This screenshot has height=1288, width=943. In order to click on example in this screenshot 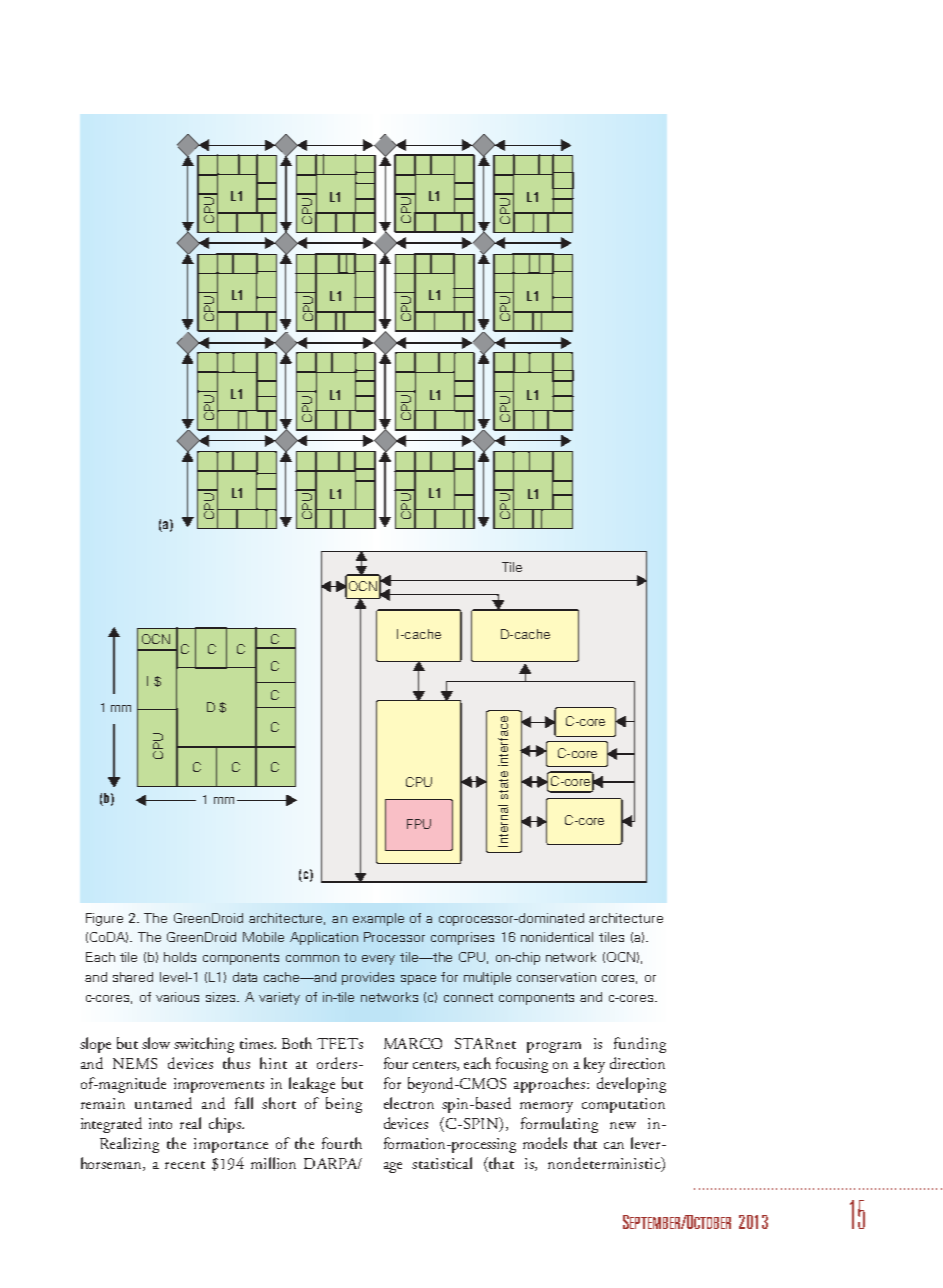, I will do `click(378, 919)`.
